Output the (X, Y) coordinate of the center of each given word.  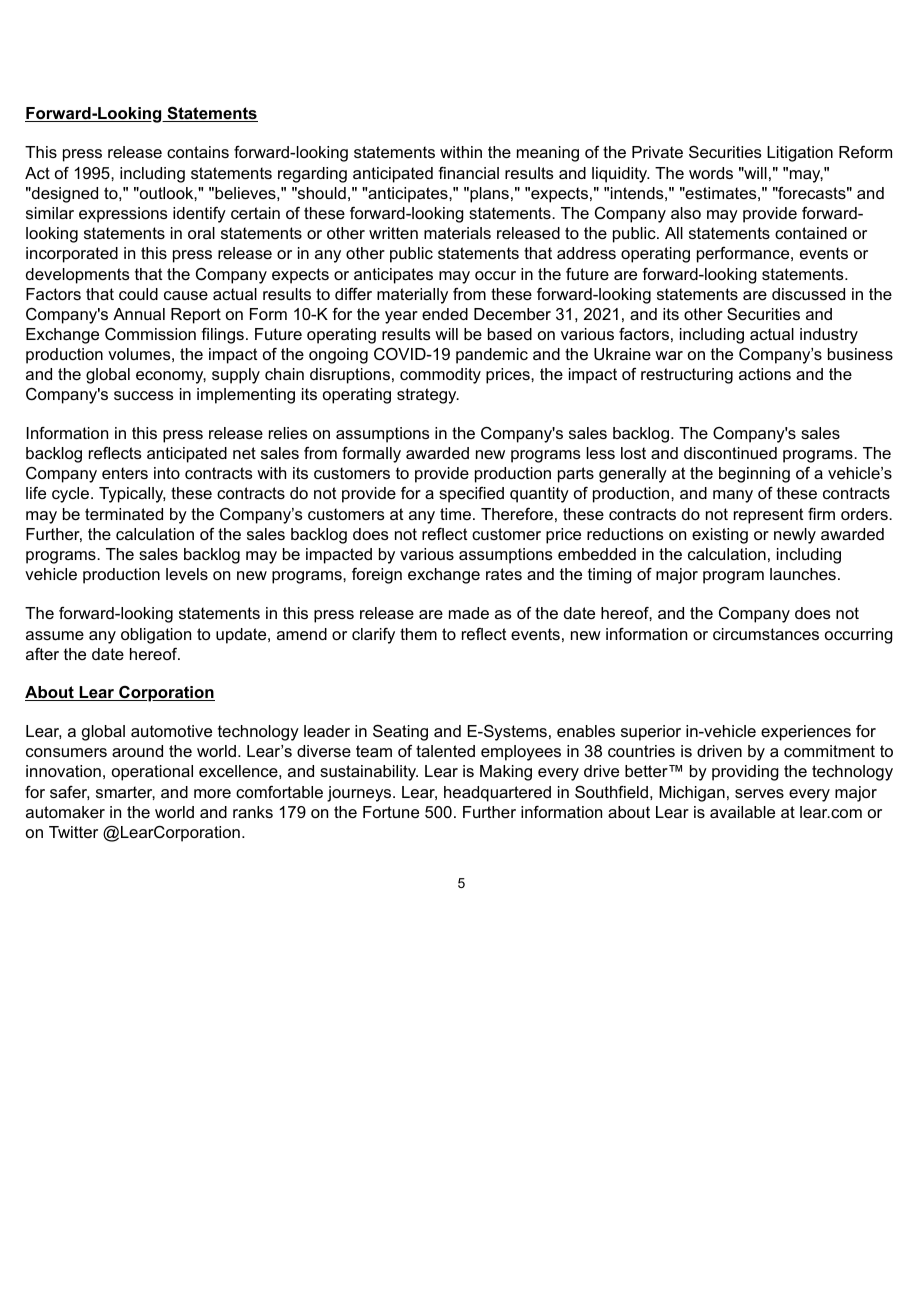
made (469, 613)
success (144, 395)
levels (187, 574)
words (711, 173)
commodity (440, 376)
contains (198, 152)
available (742, 812)
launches (803, 574)
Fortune (391, 812)
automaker (65, 812)
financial (468, 173)
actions (765, 374)
